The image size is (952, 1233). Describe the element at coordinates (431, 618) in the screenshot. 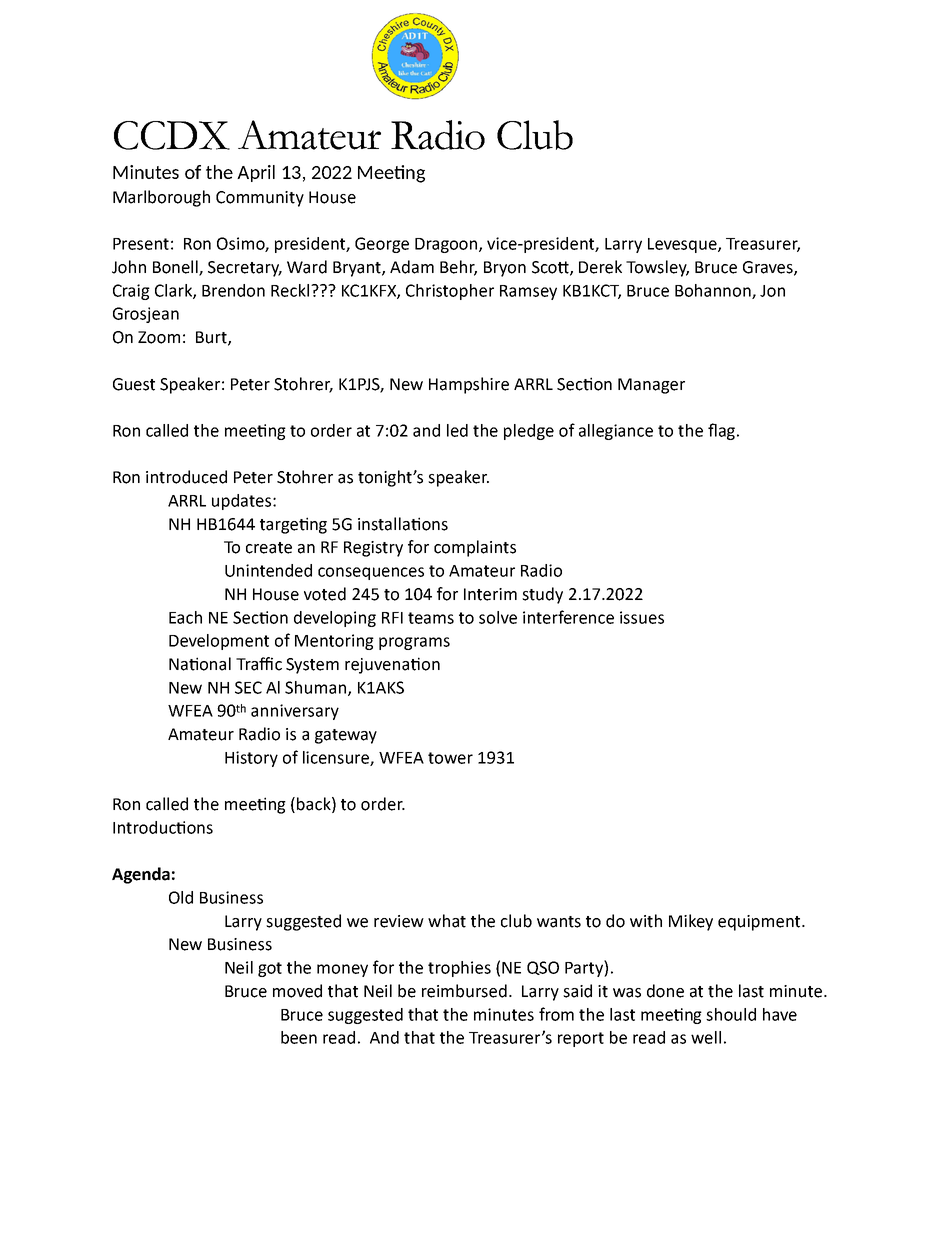

I see `teams` at that location.
